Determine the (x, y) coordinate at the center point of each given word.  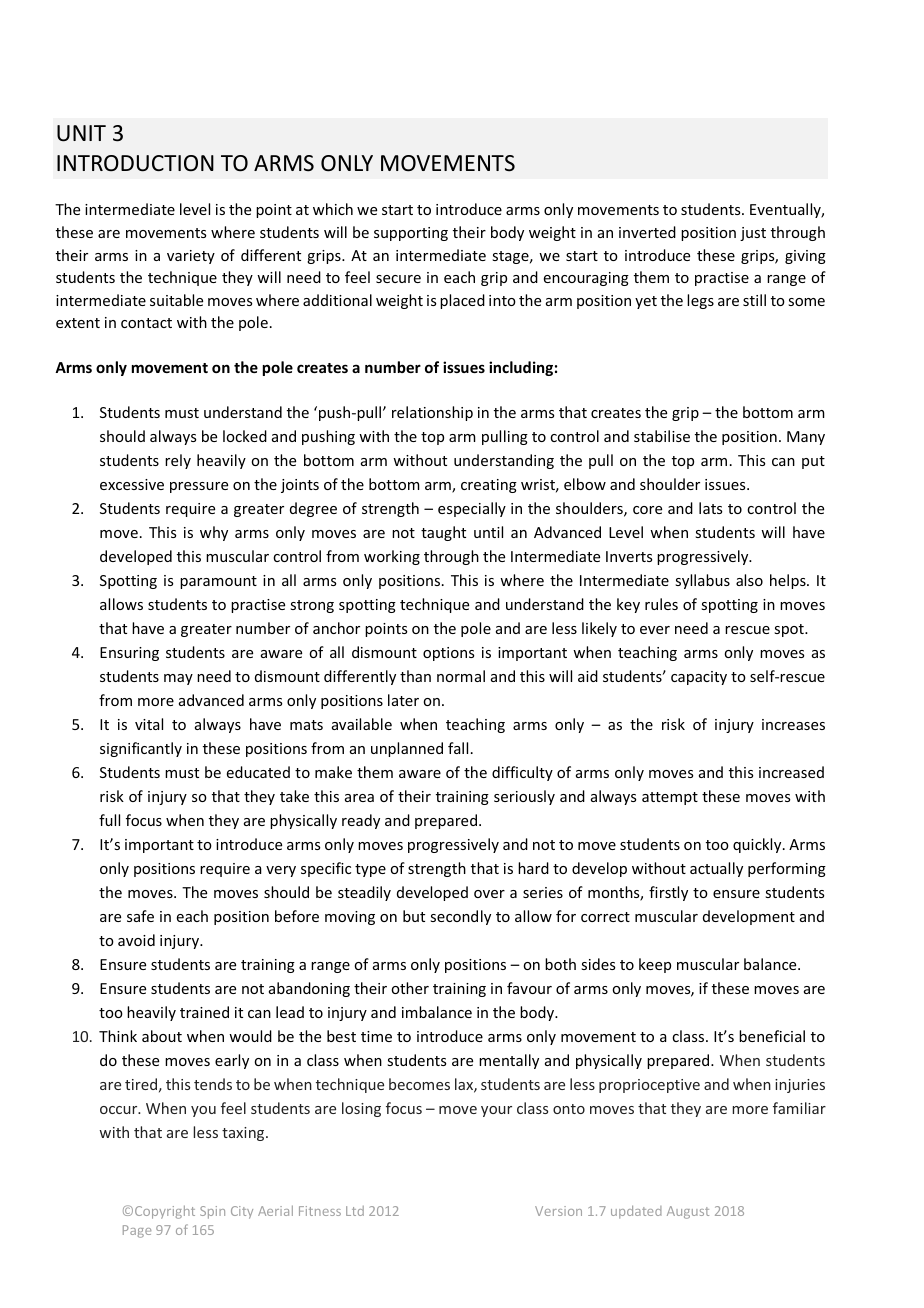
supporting (411, 234)
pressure (199, 487)
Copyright (165, 1212)
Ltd (355, 1211)
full (109, 820)
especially (472, 509)
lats (710, 508)
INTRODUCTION (135, 163)
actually (716, 869)
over (489, 894)
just (753, 234)
